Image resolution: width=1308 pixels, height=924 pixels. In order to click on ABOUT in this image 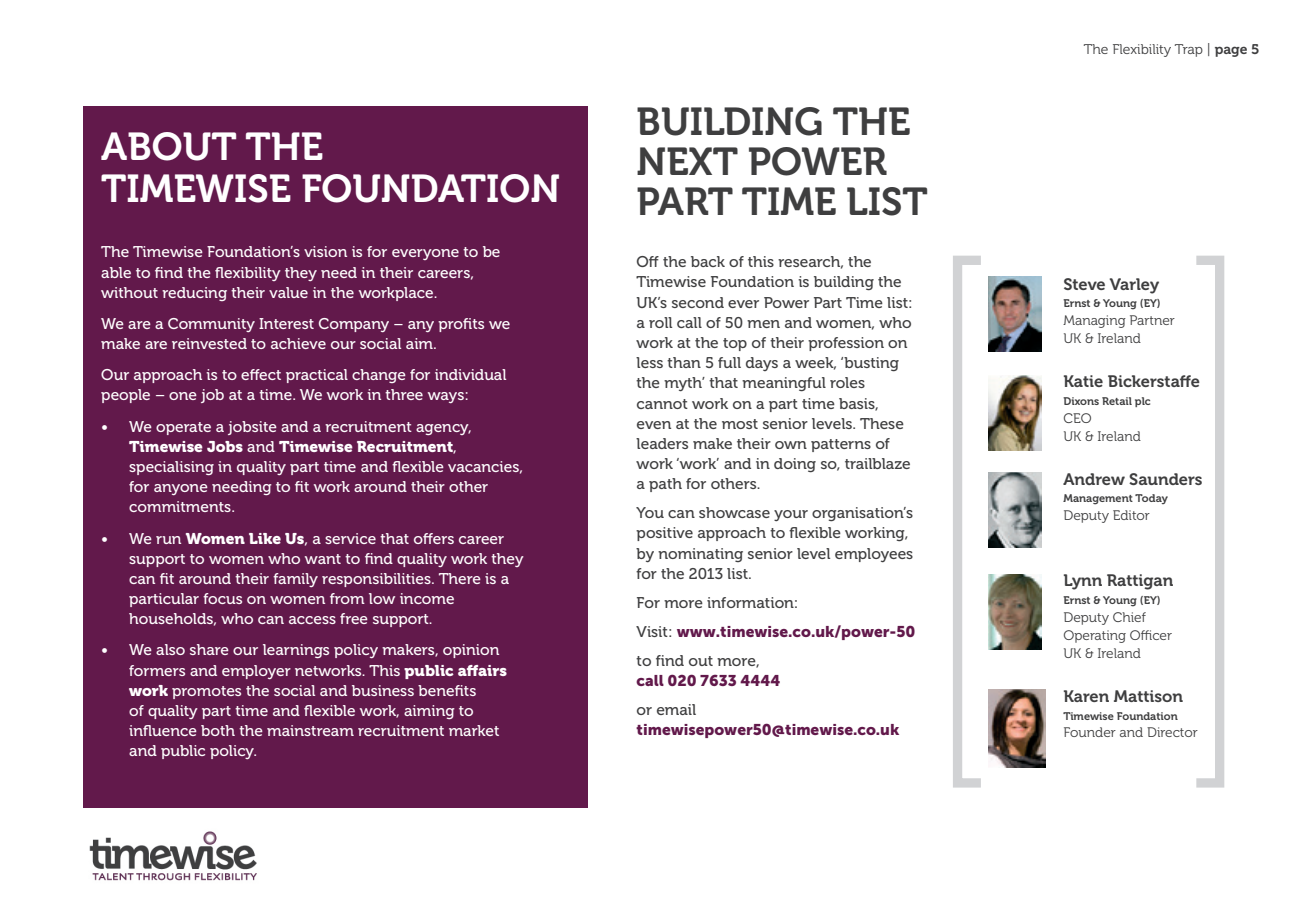, I will do `click(168, 146)`.
